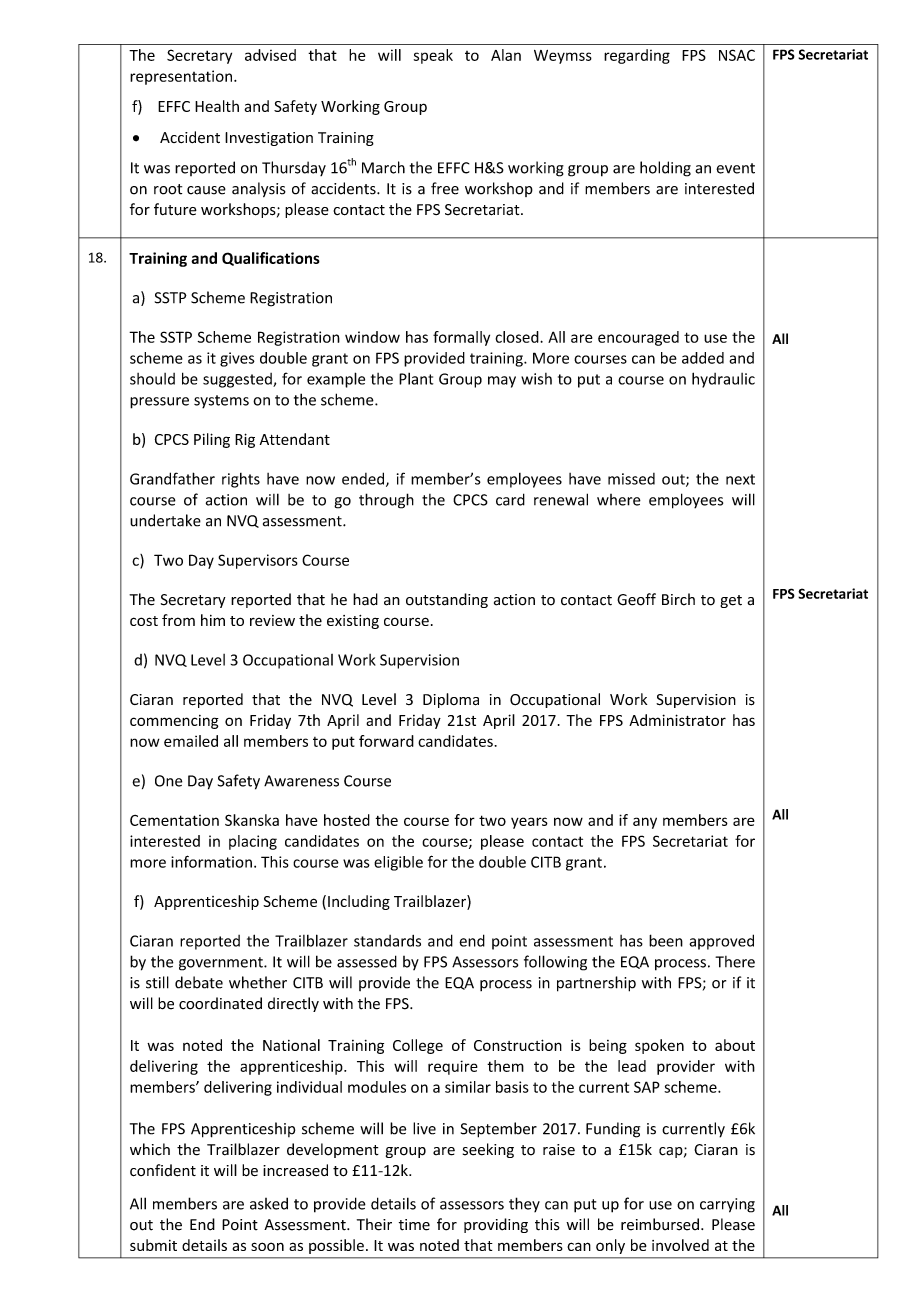 This document has height=1308, width=924. What do you see at coordinates (660, 1224) in the document?
I see `reimbursed` at bounding box center [660, 1224].
